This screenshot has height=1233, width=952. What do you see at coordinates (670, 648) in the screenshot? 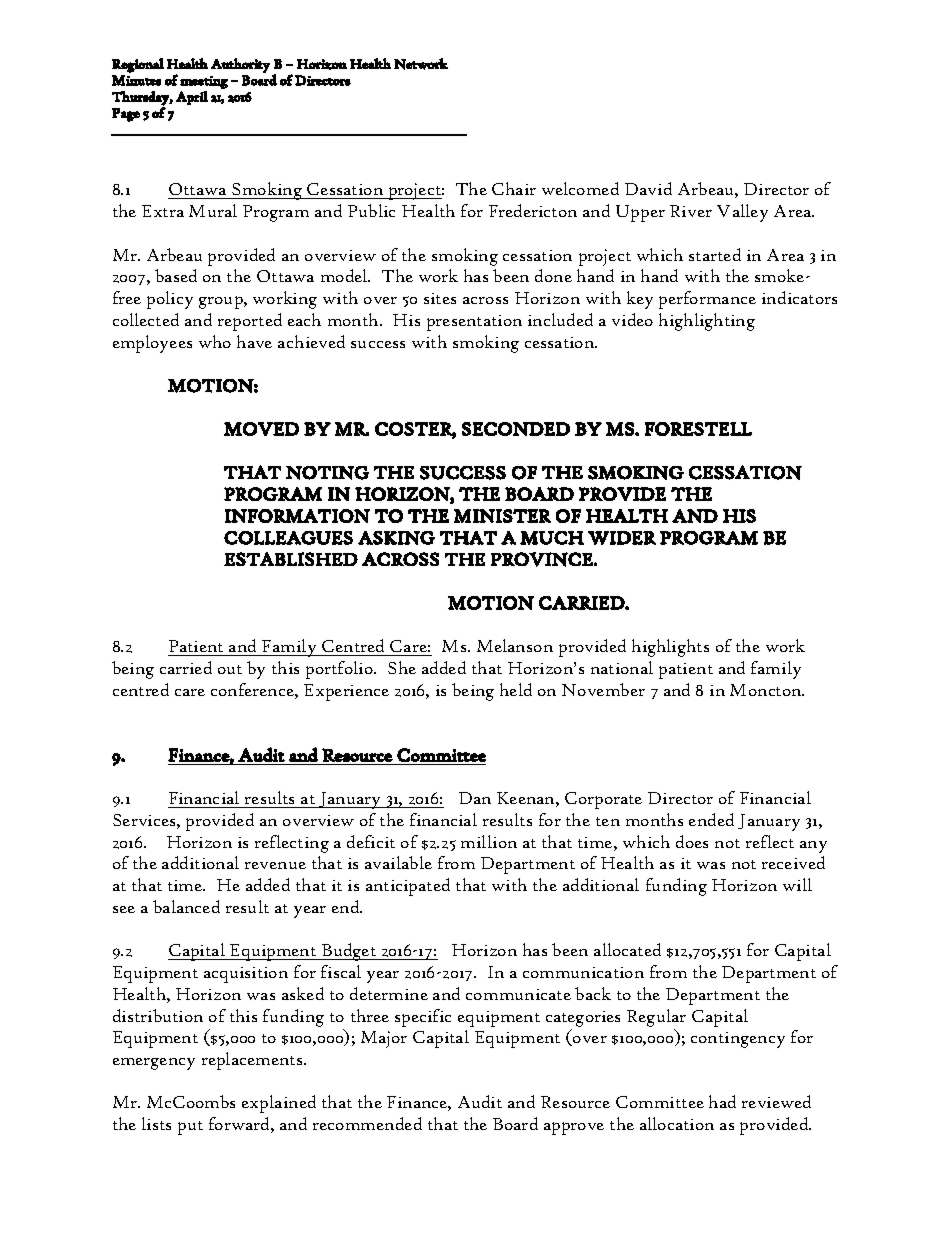
I see `highlights` at bounding box center [670, 648].
